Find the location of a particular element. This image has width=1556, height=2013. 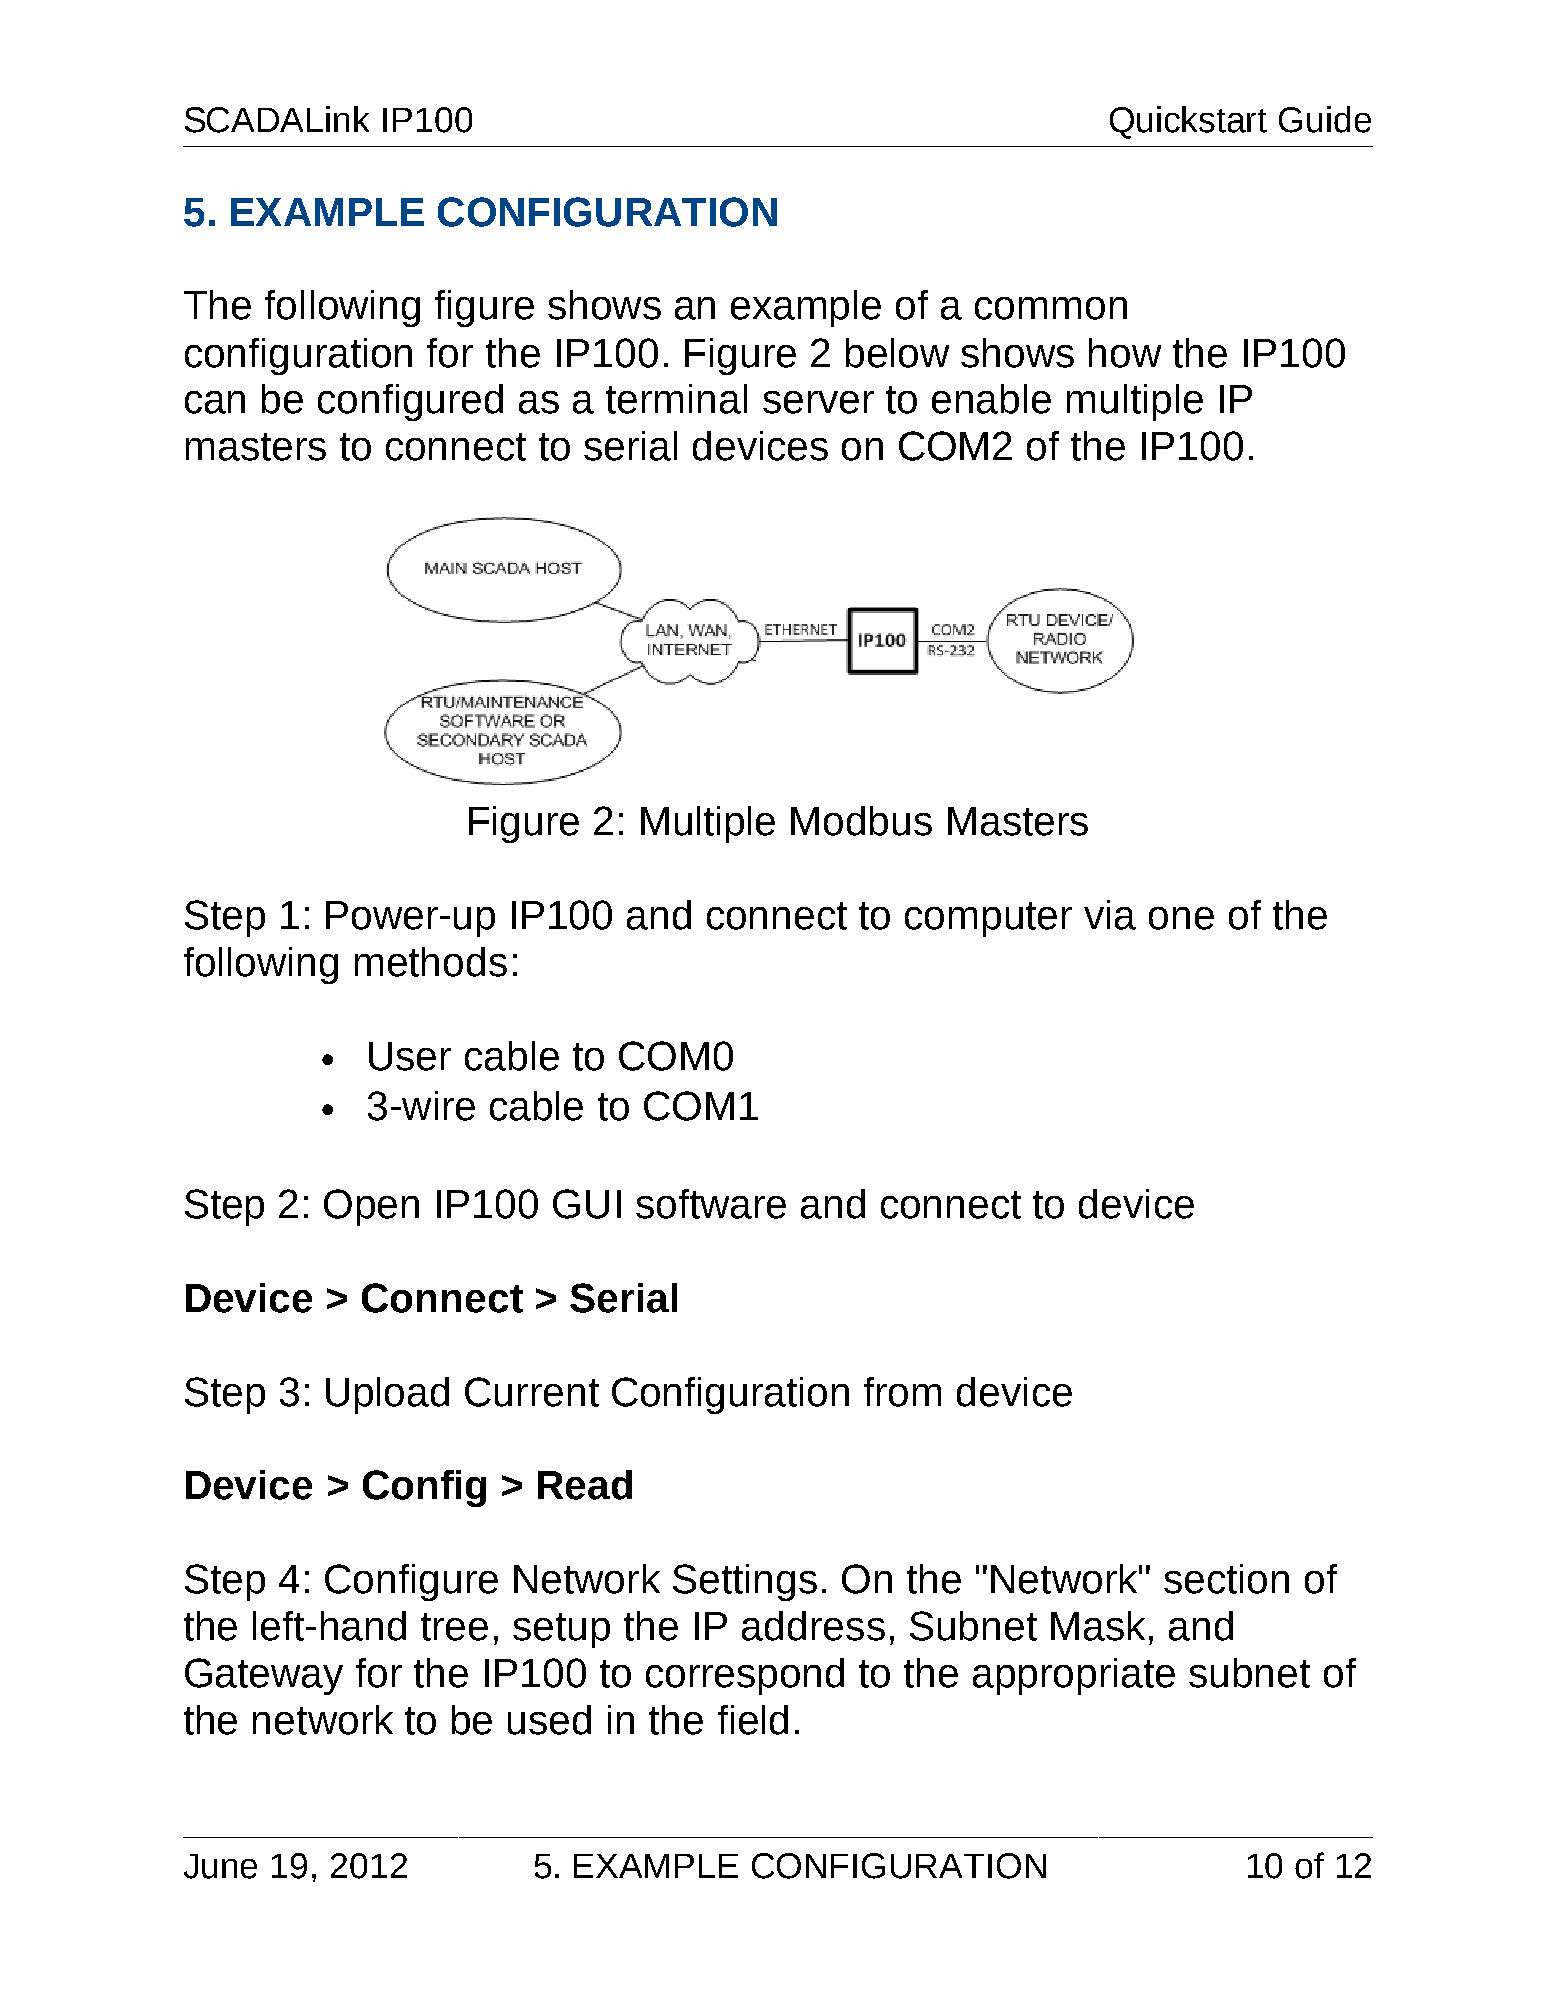

can is located at coordinates (215, 402).
